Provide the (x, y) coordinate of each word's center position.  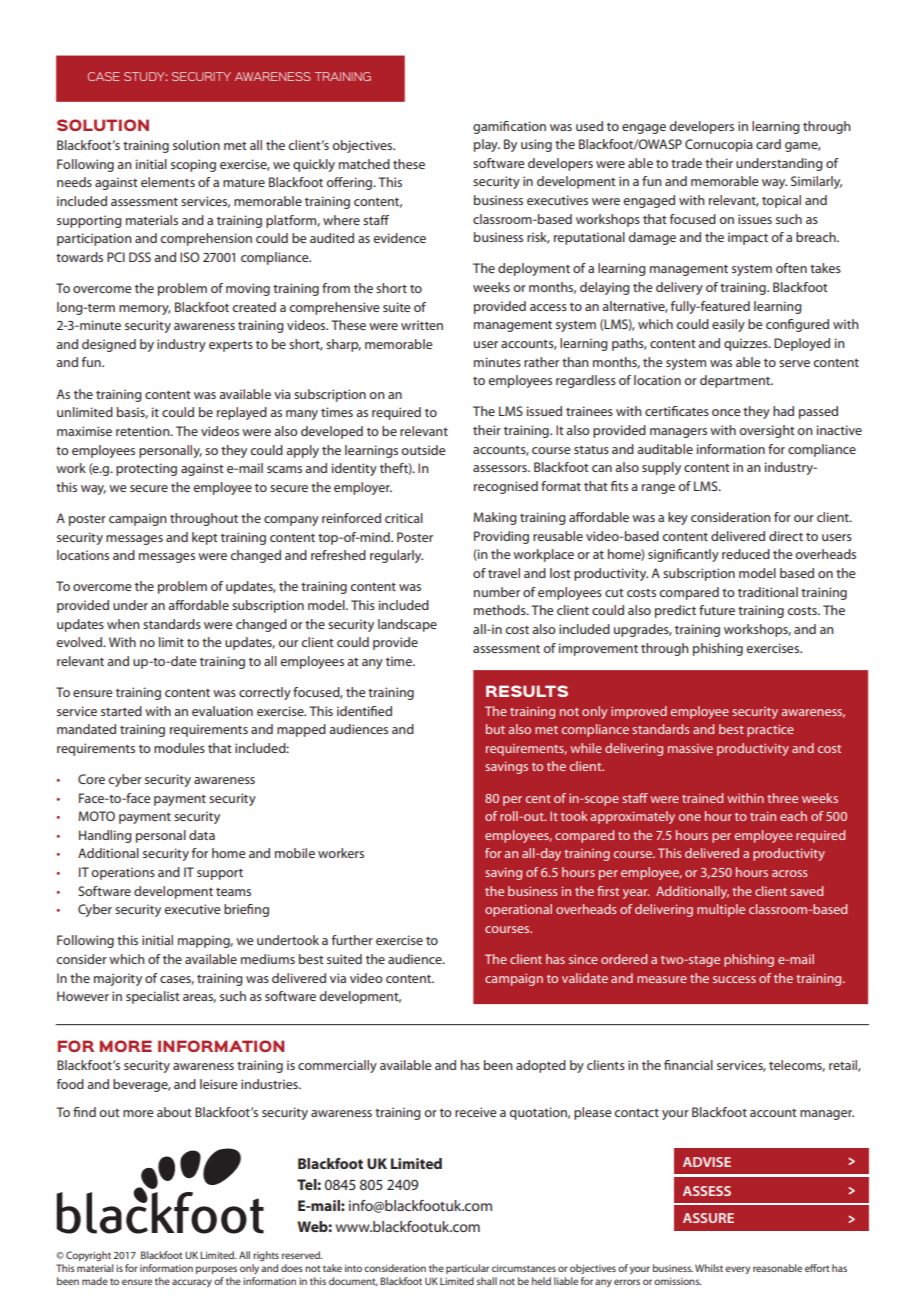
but (495, 729)
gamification (509, 127)
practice (770, 731)
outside (423, 450)
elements (168, 182)
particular (467, 1269)
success (734, 979)
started (121, 711)
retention (144, 431)
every (737, 1270)
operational (518, 910)
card (768, 144)
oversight (767, 431)
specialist (153, 997)
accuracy (192, 1283)
